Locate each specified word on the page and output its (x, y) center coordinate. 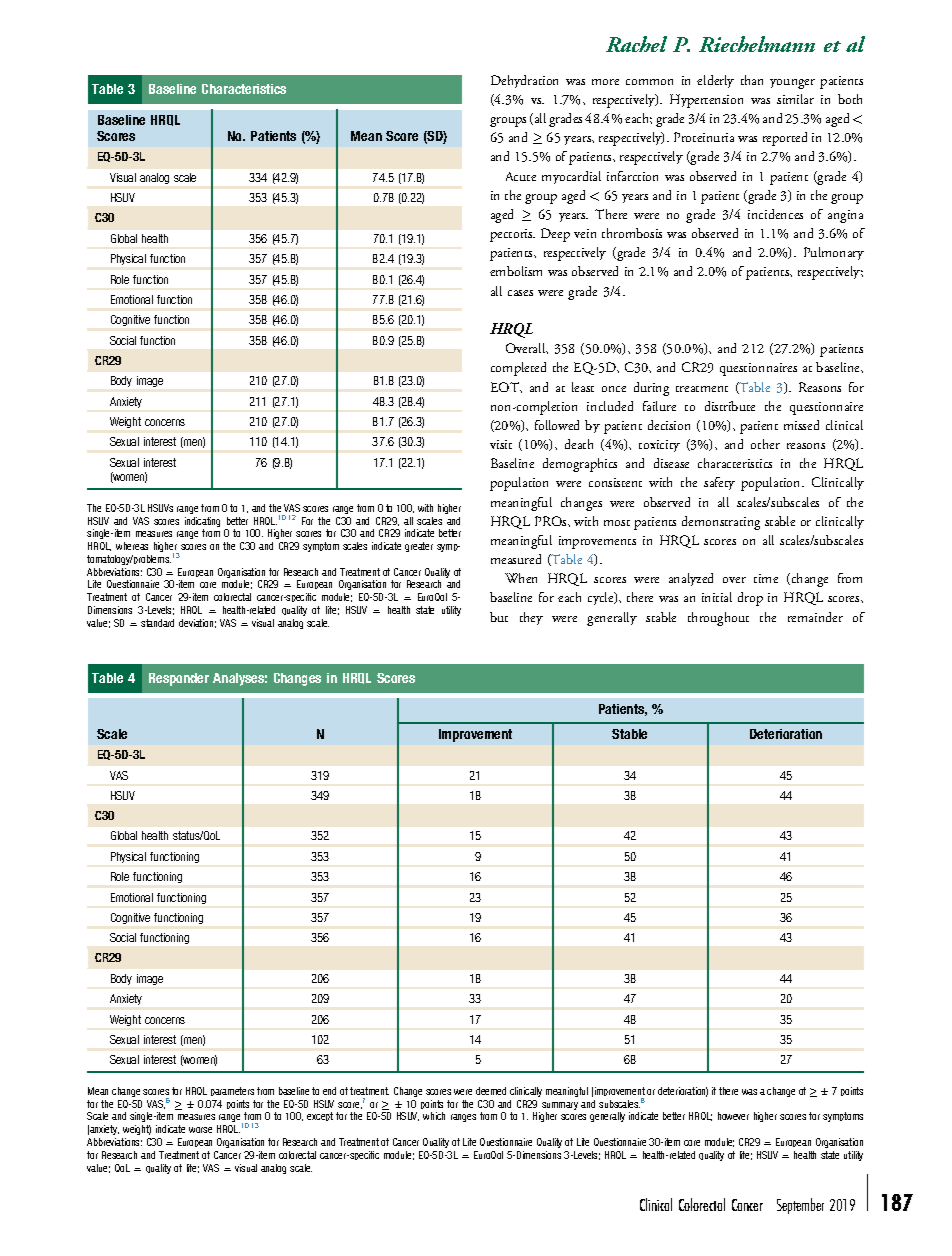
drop (750, 599)
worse (200, 1130)
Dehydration (524, 81)
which (434, 1116)
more (605, 82)
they (531, 618)
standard (157, 623)
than (752, 80)
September (800, 1206)
